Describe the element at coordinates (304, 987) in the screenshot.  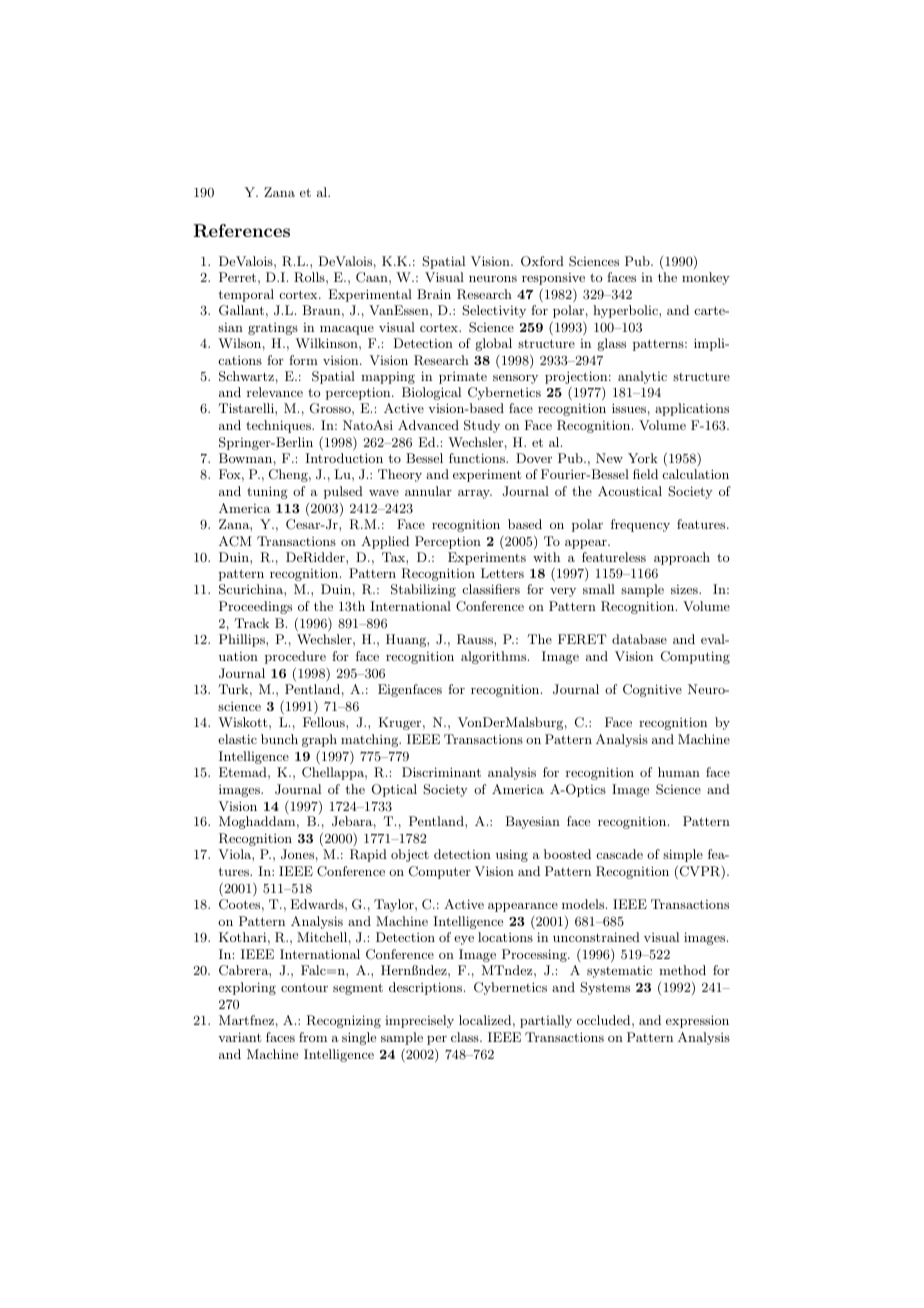
I see `contour` at that location.
